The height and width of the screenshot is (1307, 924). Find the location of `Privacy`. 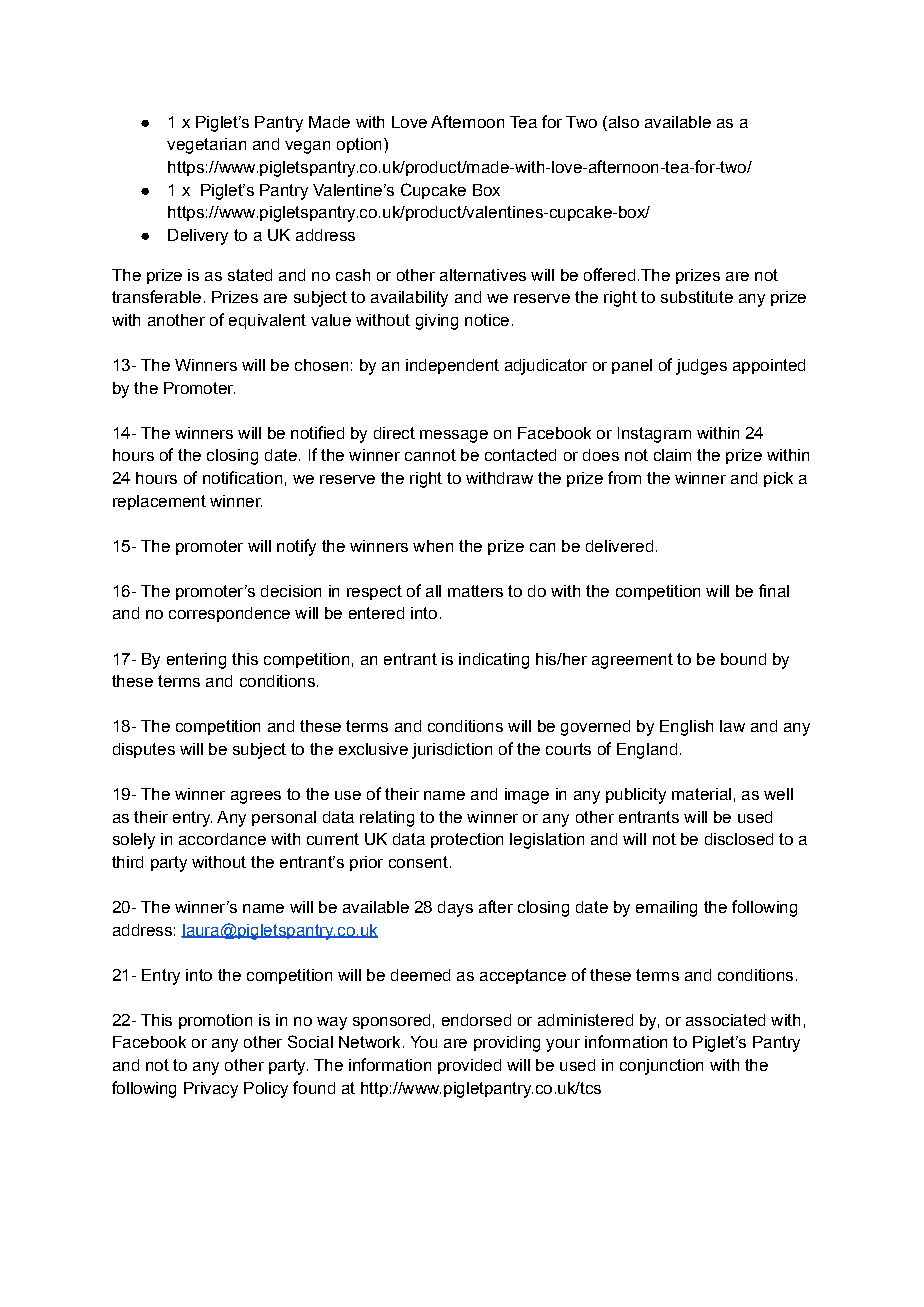

Privacy is located at coordinates (211, 1090).
